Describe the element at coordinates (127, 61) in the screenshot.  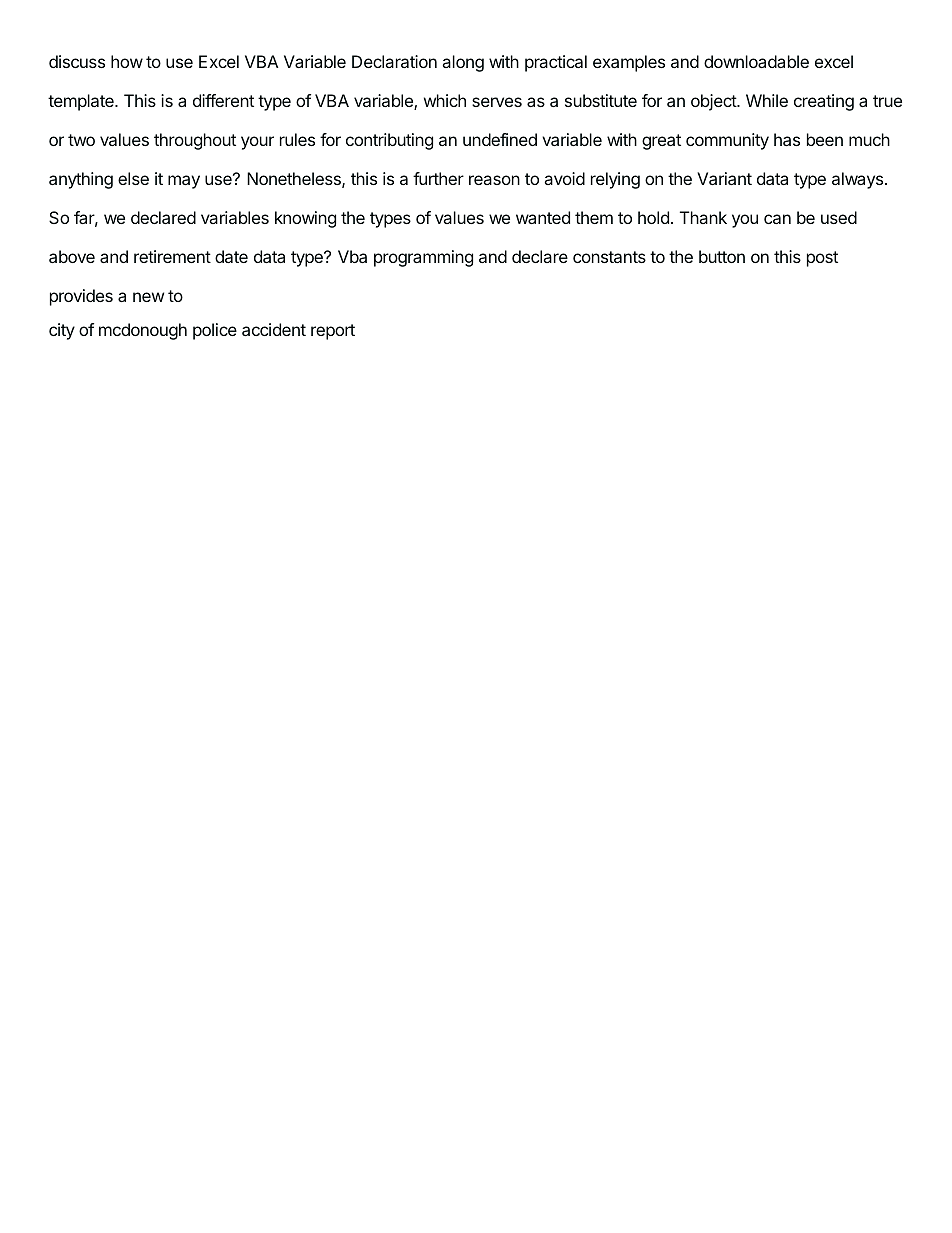
I see `how` at that location.
